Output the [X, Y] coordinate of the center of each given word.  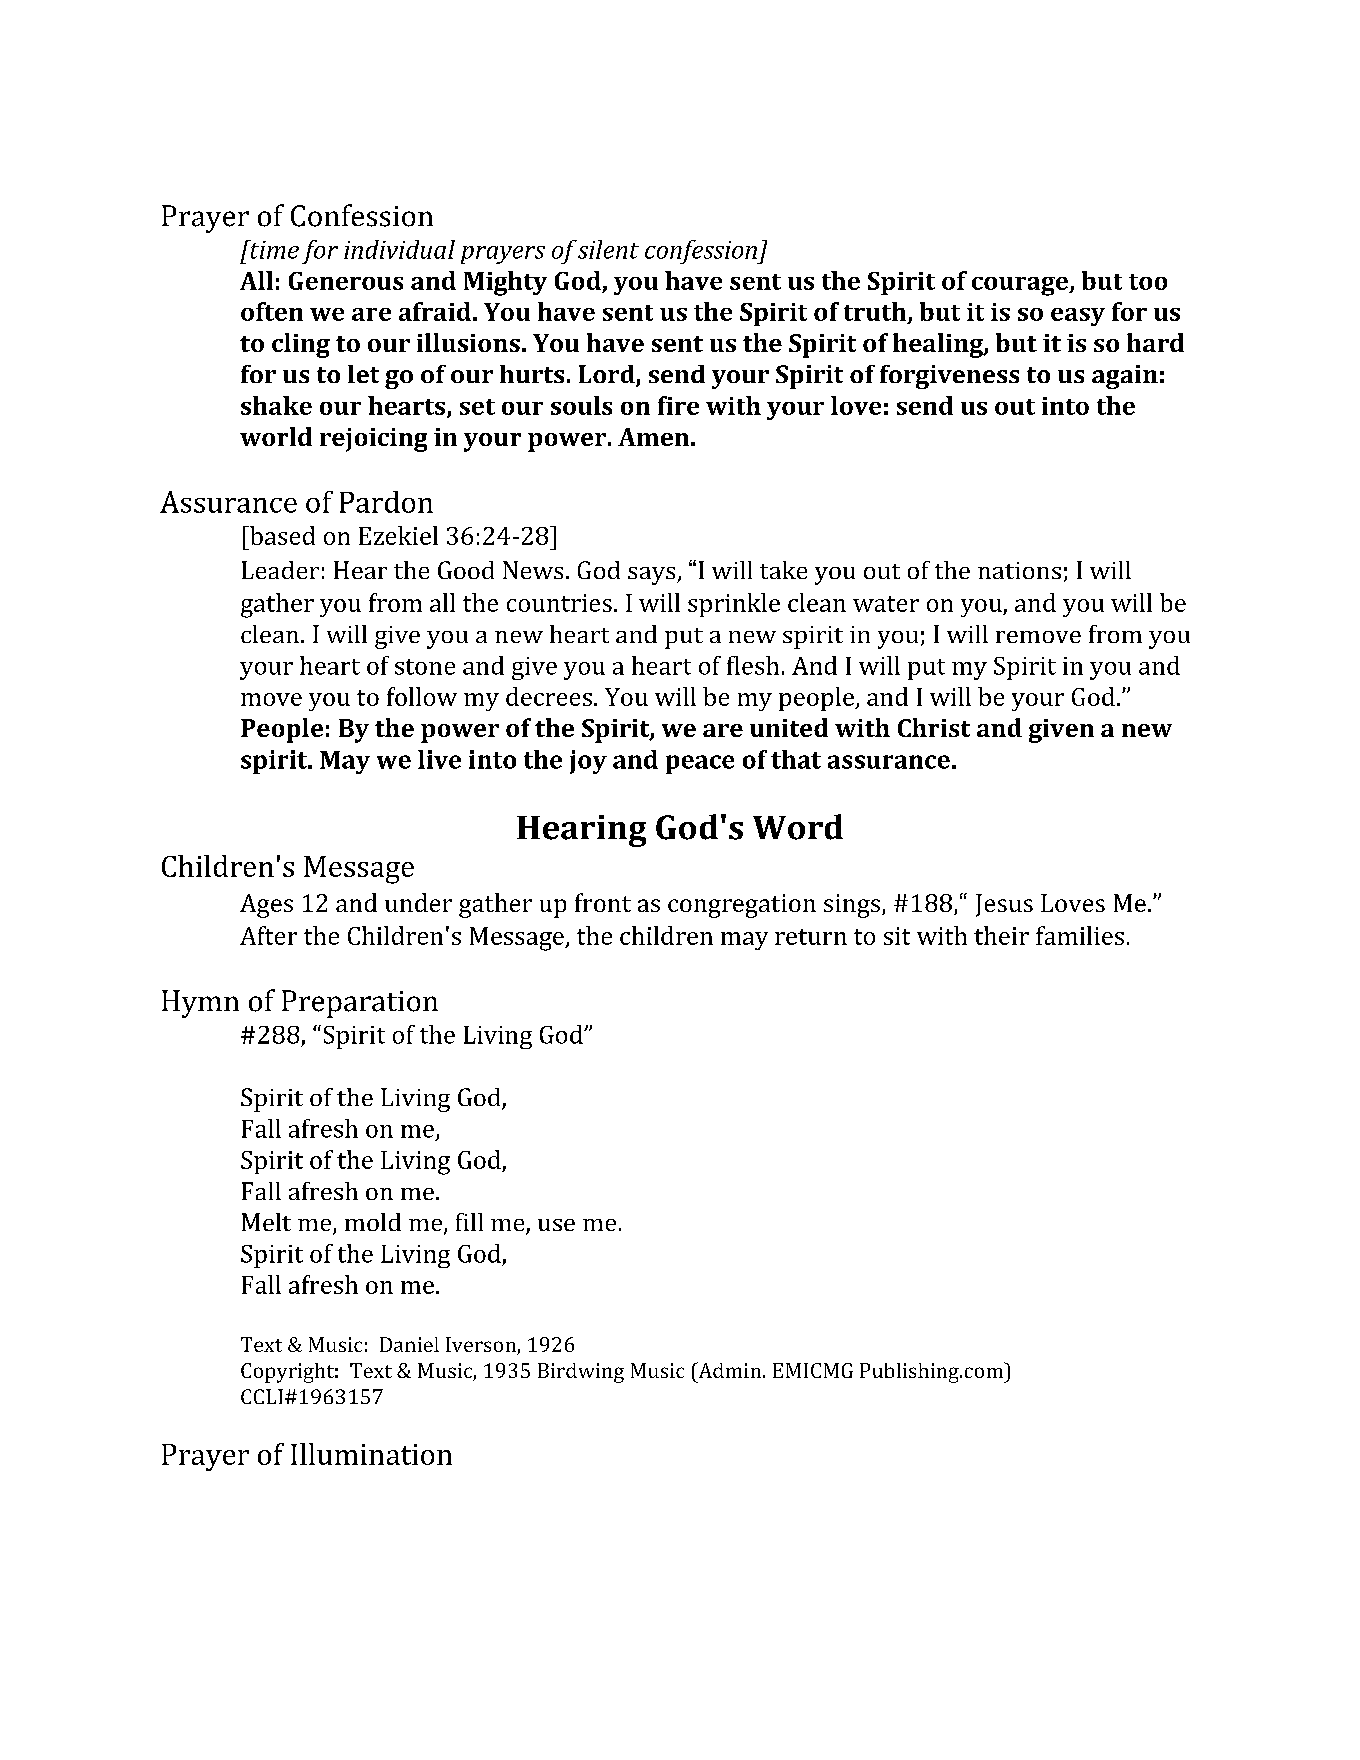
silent [608, 249]
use [556, 1225]
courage [1021, 286]
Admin [728, 1370]
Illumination [371, 1454]
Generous [346, 281]
